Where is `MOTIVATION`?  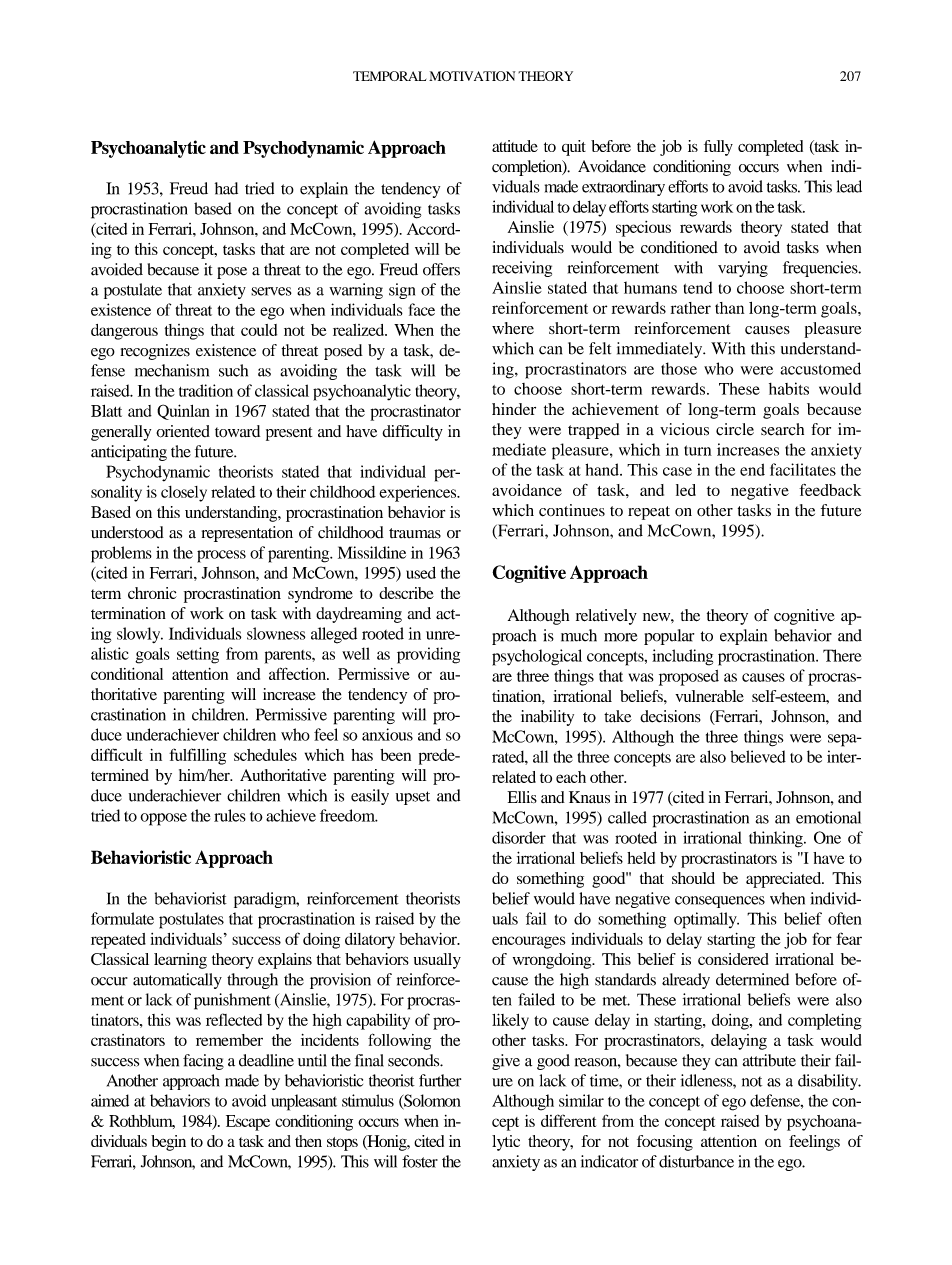
MOTIVATION is located at coordinates (472, 76).
